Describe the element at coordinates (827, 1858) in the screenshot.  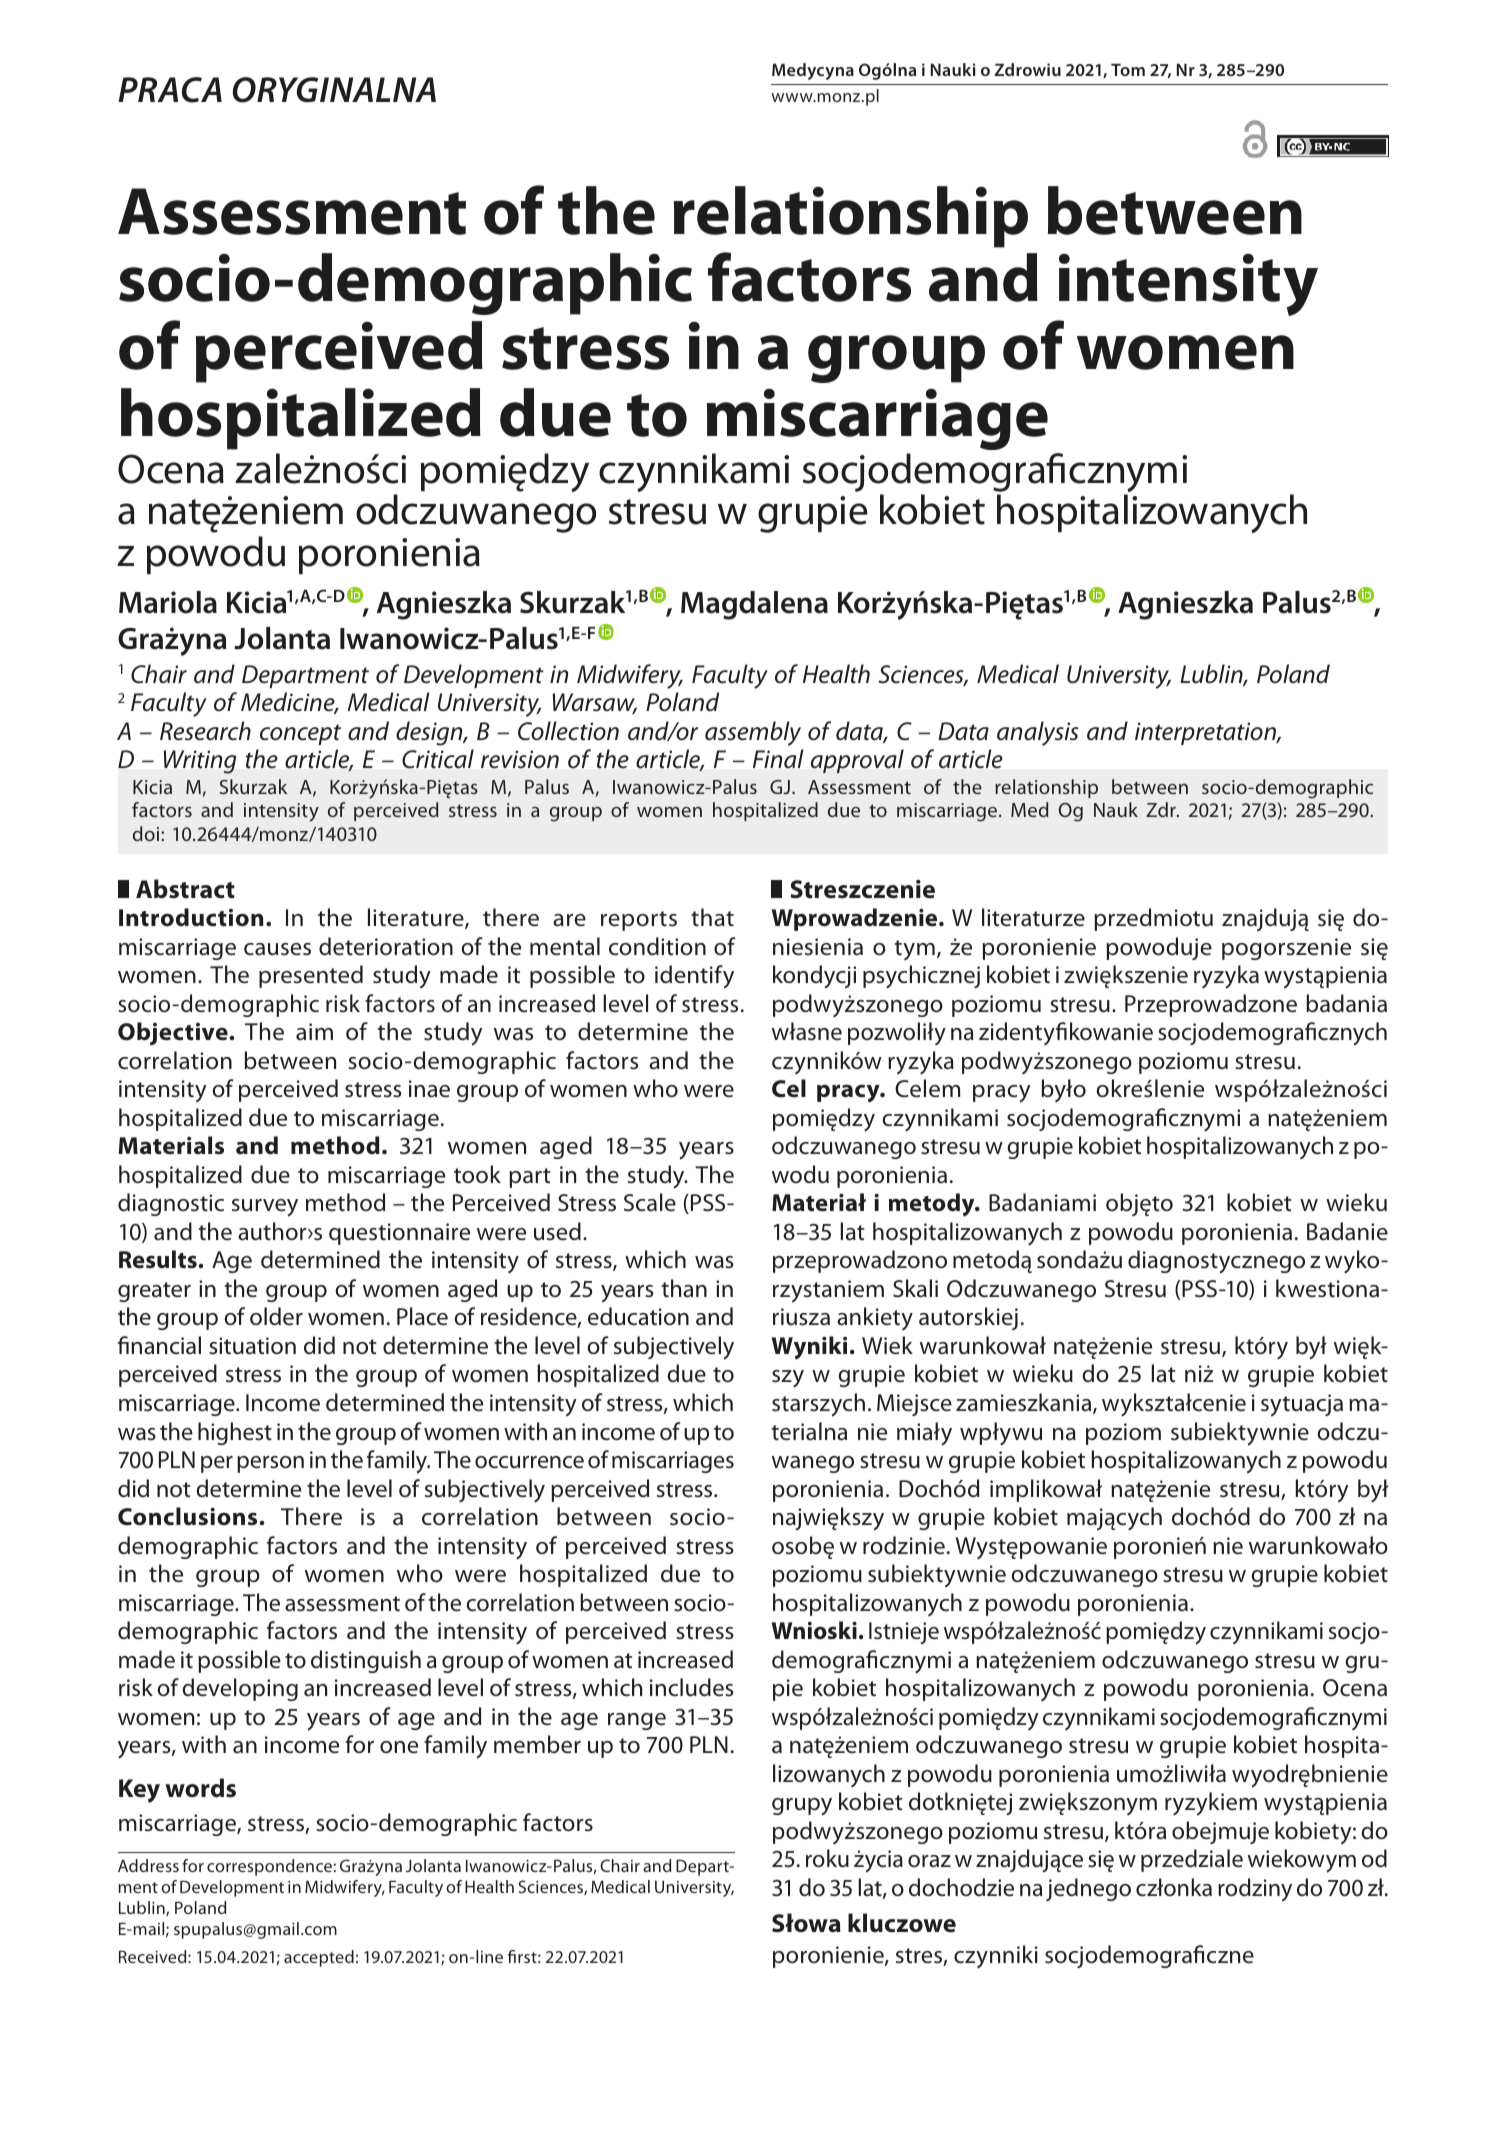
I see `roku` at that location.
